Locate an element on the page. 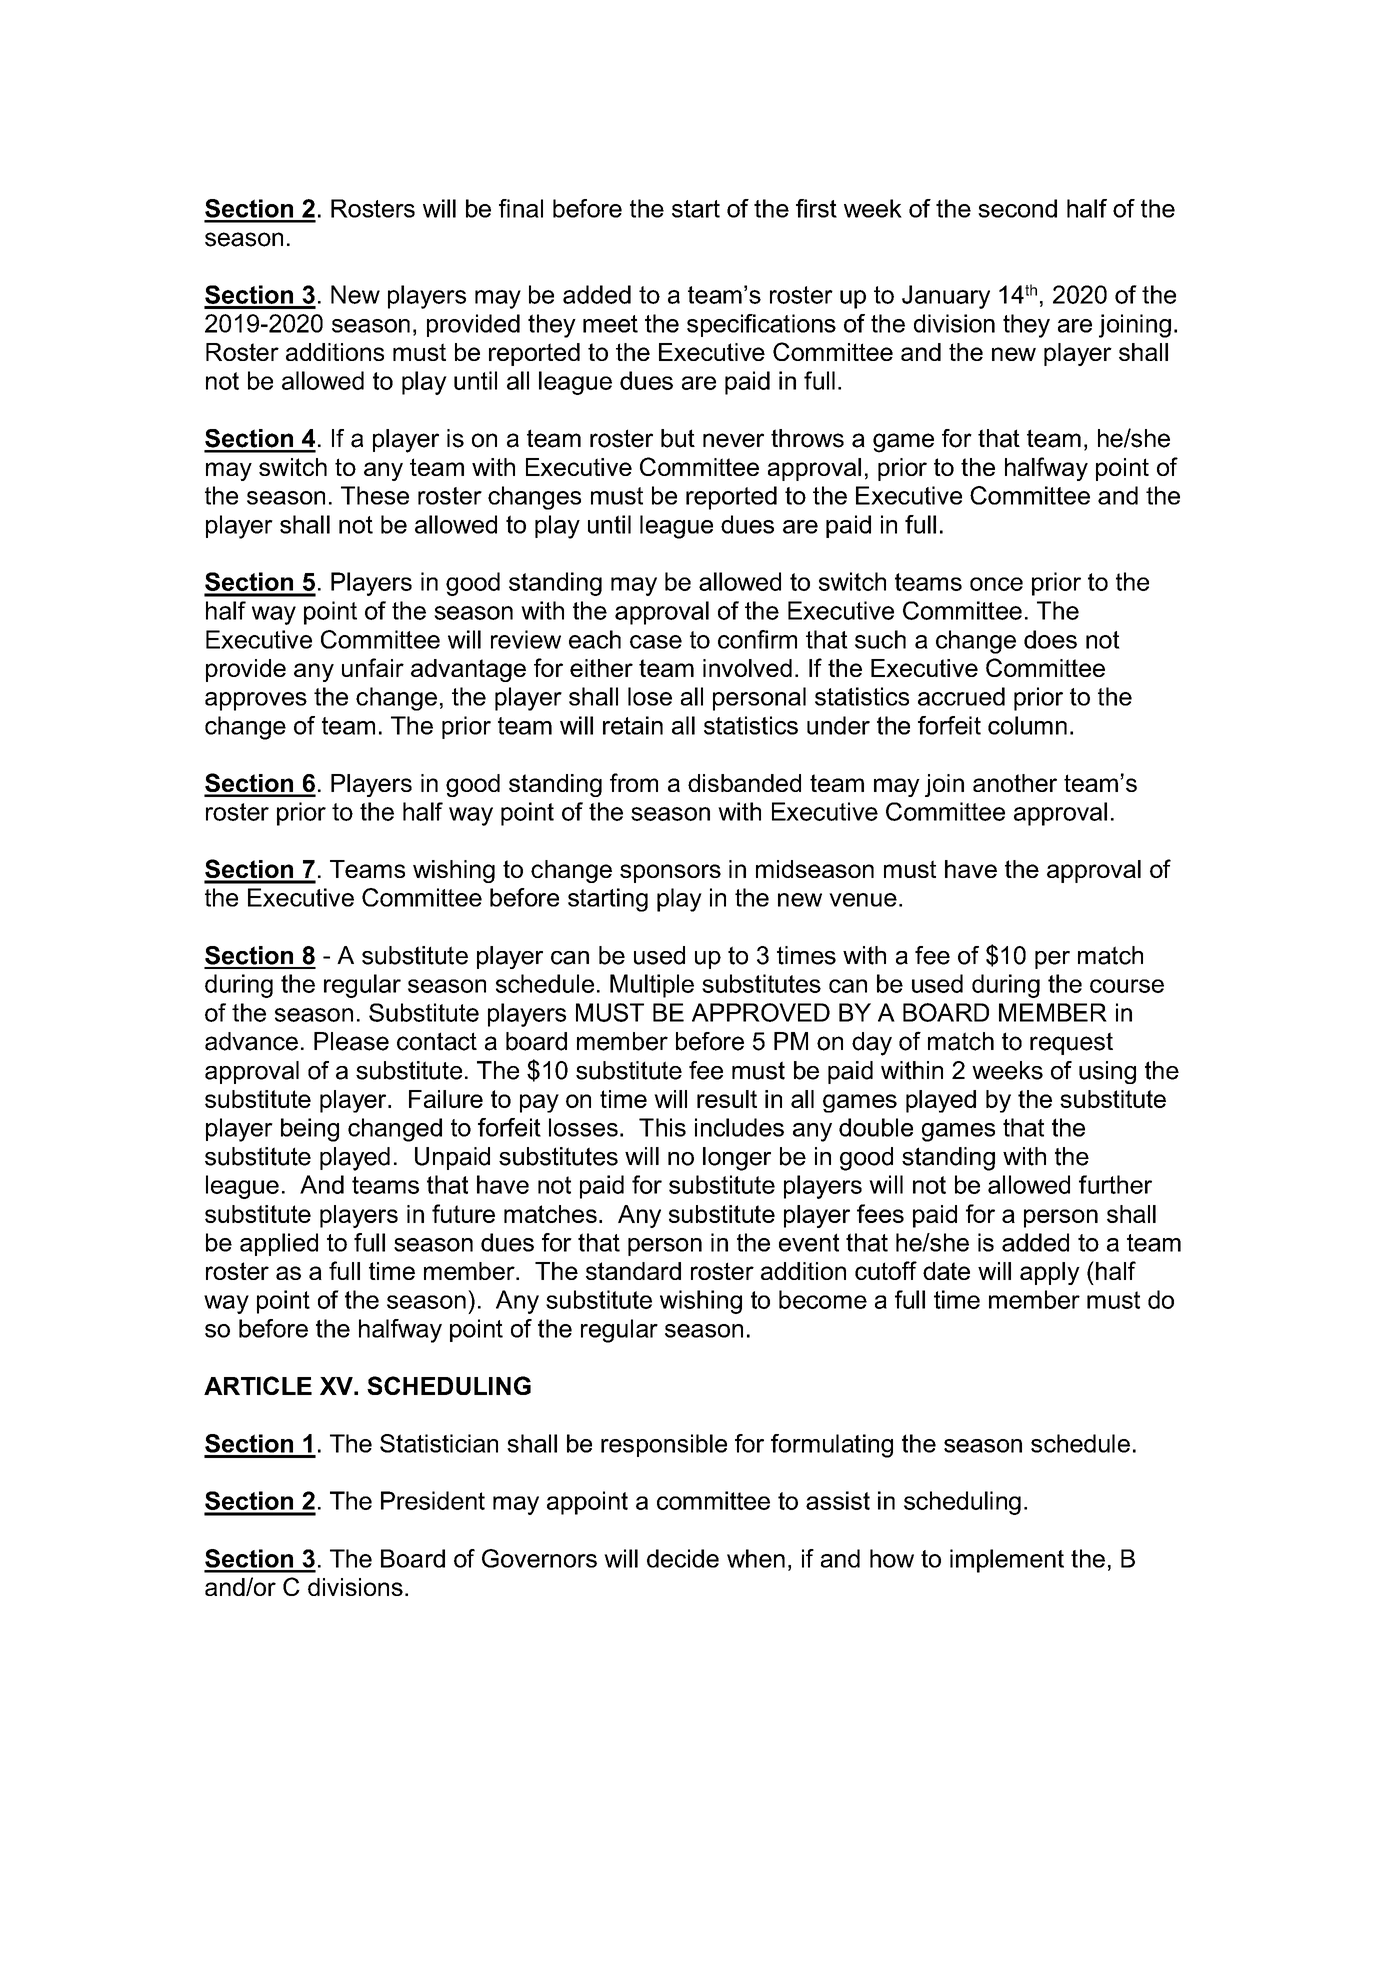  standard is located at coordinates (633, 1271).
